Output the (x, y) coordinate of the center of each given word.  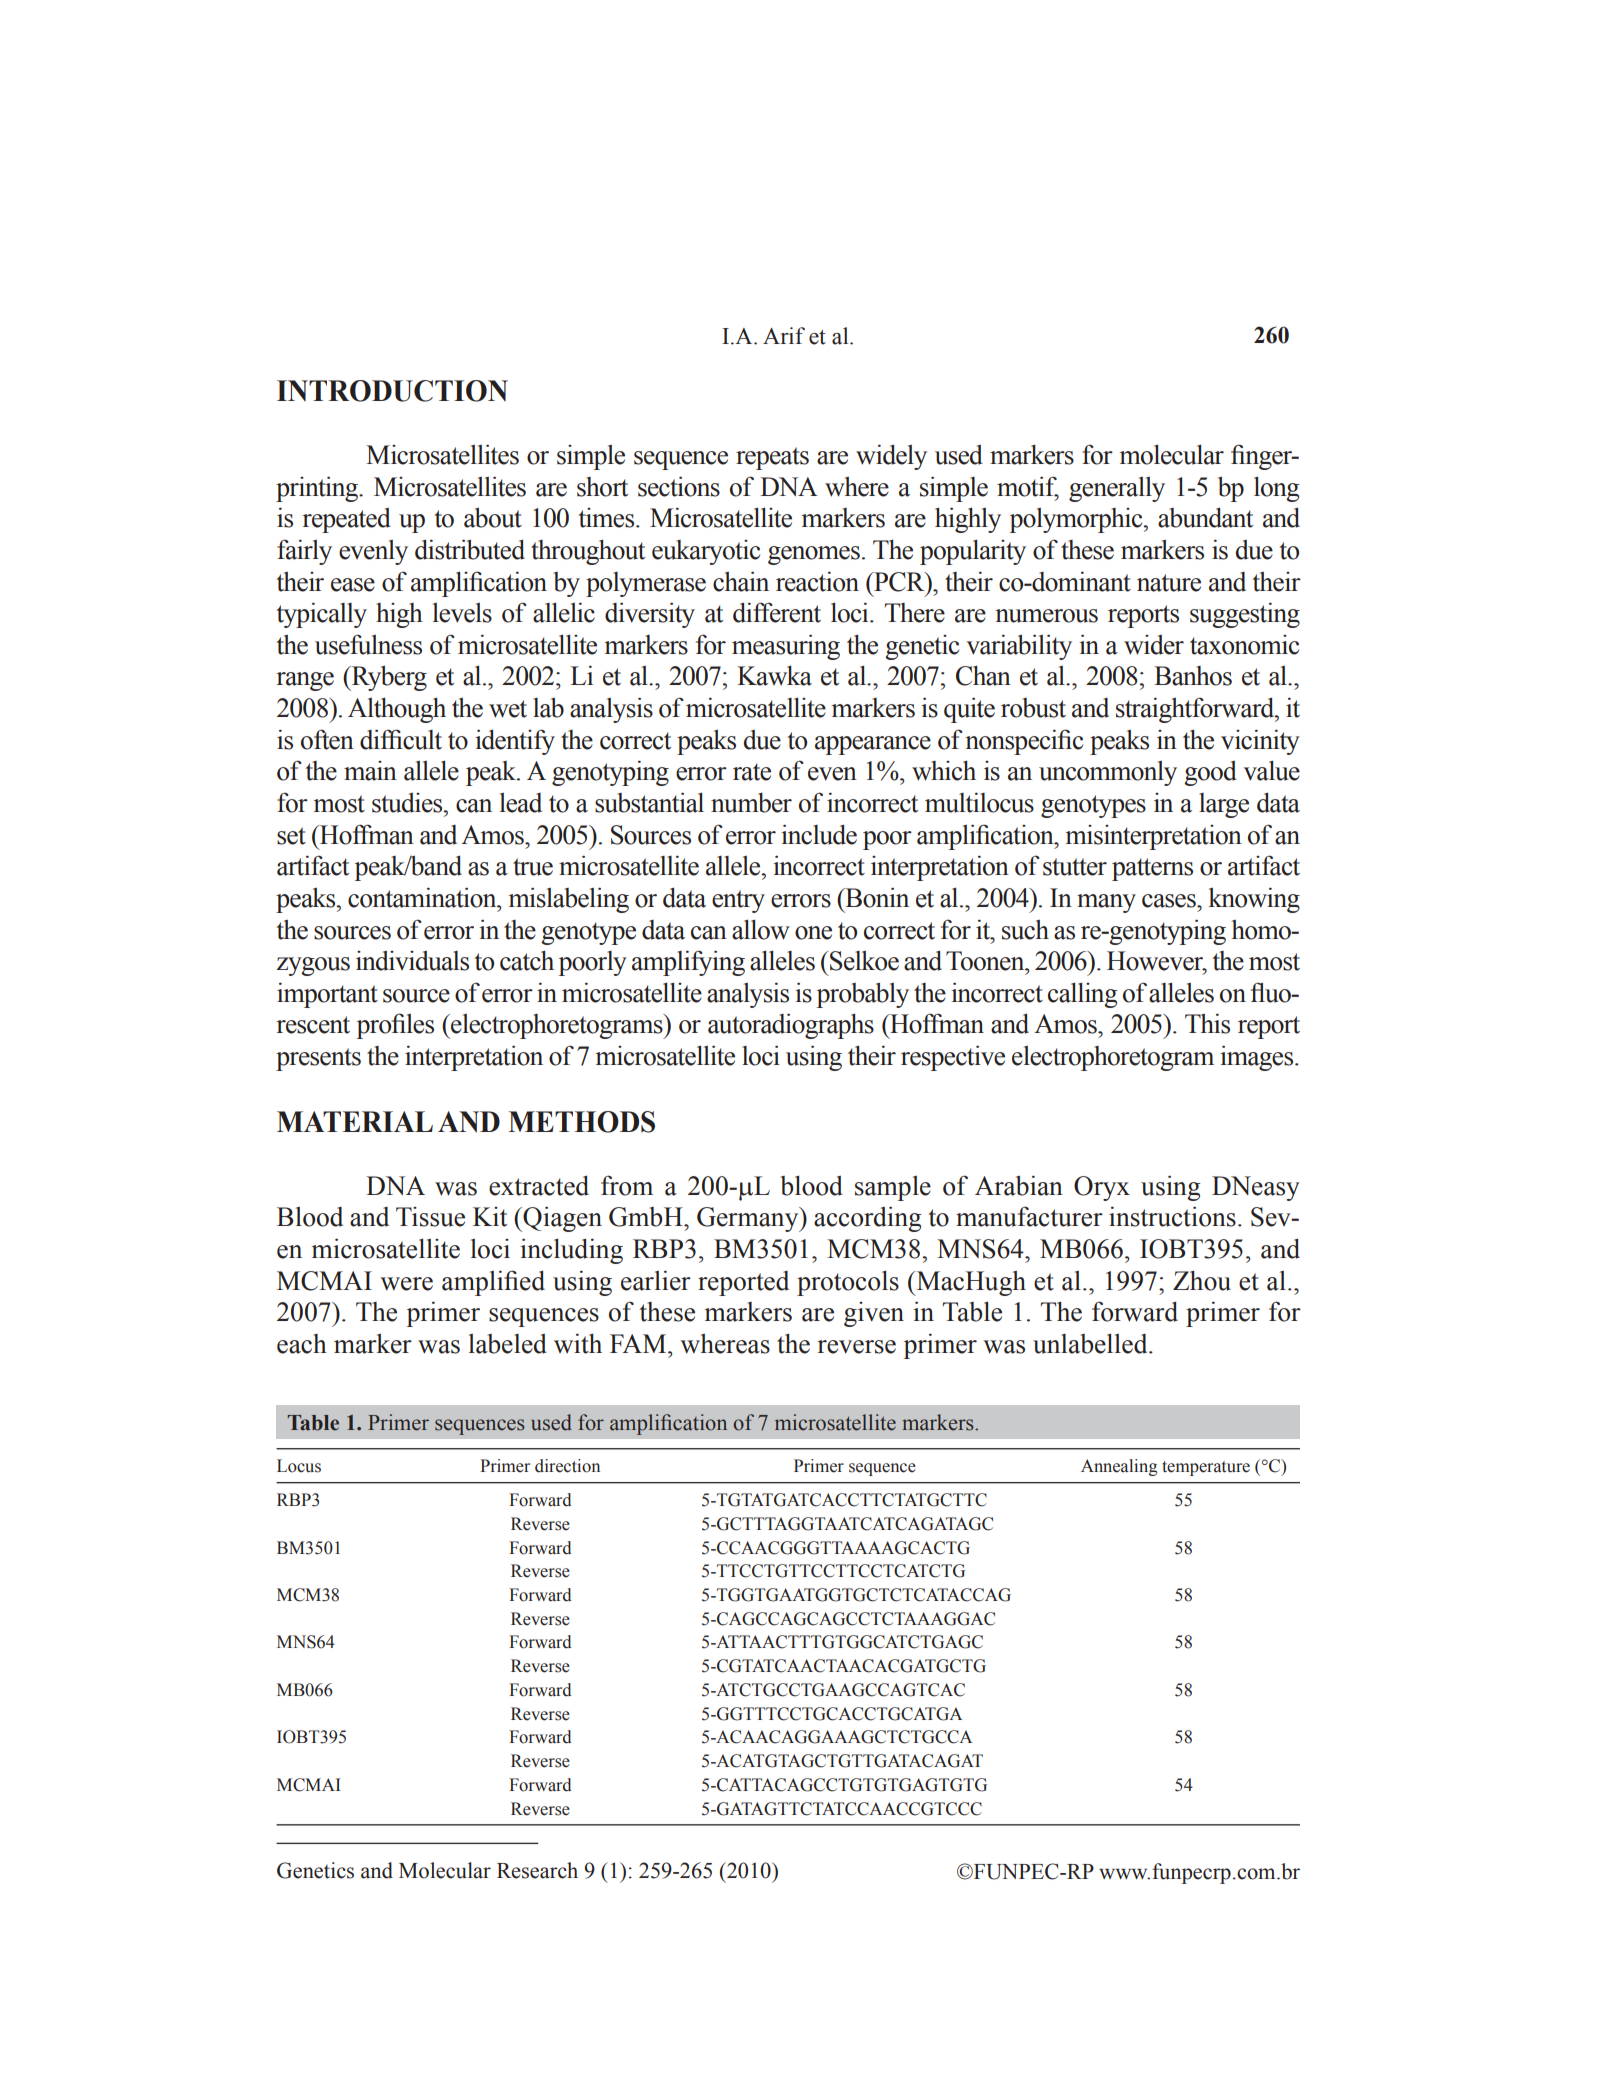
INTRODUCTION (392, 391)
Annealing (1119, 1467)
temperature (1206, 1468)
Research (537, 1870)
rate (752, 772)
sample (893, 1188)
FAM (639, 1343)
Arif (784, 335)
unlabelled (1091, 1343)
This (1207, 1023)
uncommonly (1108, 773)
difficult (401, 739)
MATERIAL (355, 1121)
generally (1117, 489)
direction (567, 1466)
